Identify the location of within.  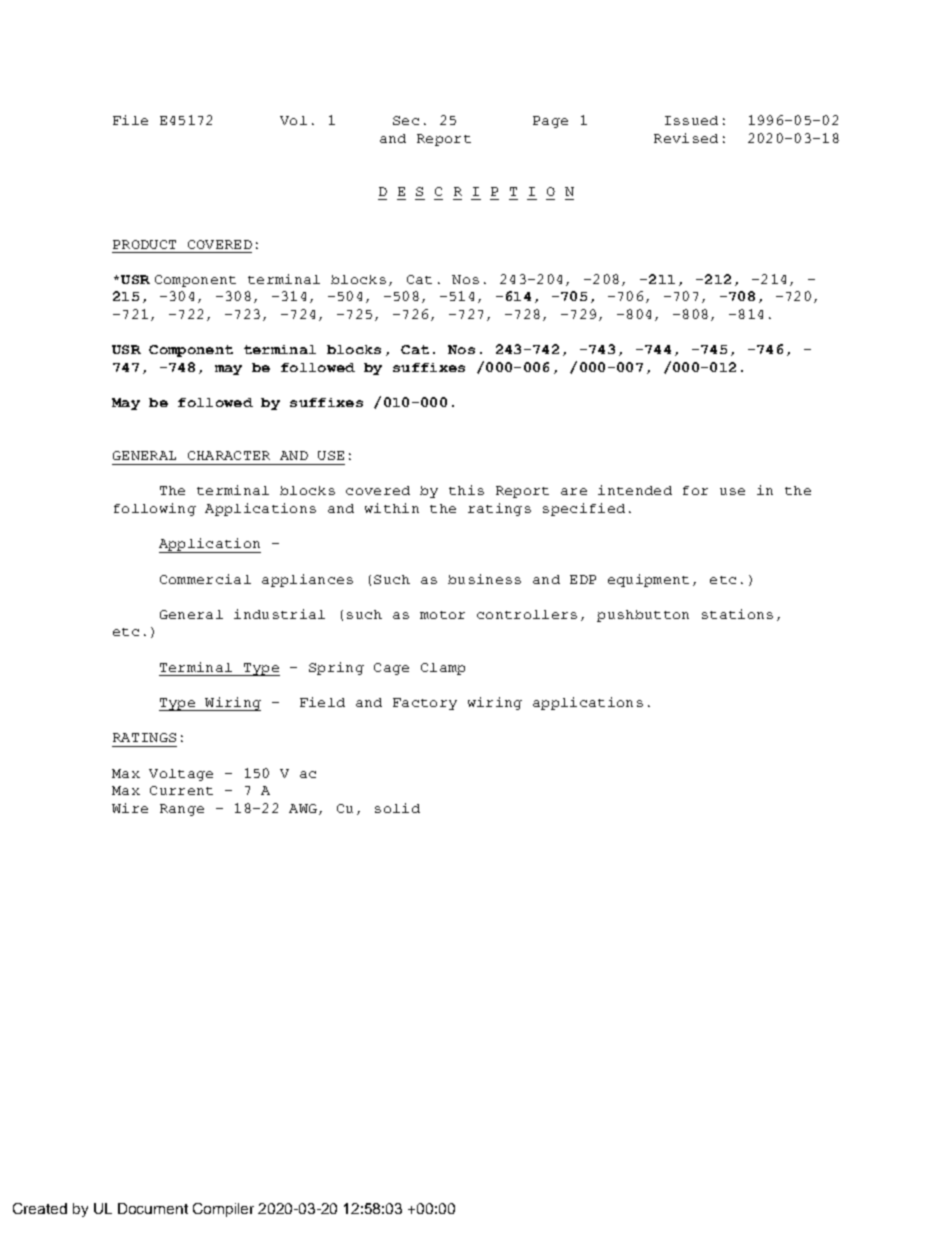
(392, 508).
